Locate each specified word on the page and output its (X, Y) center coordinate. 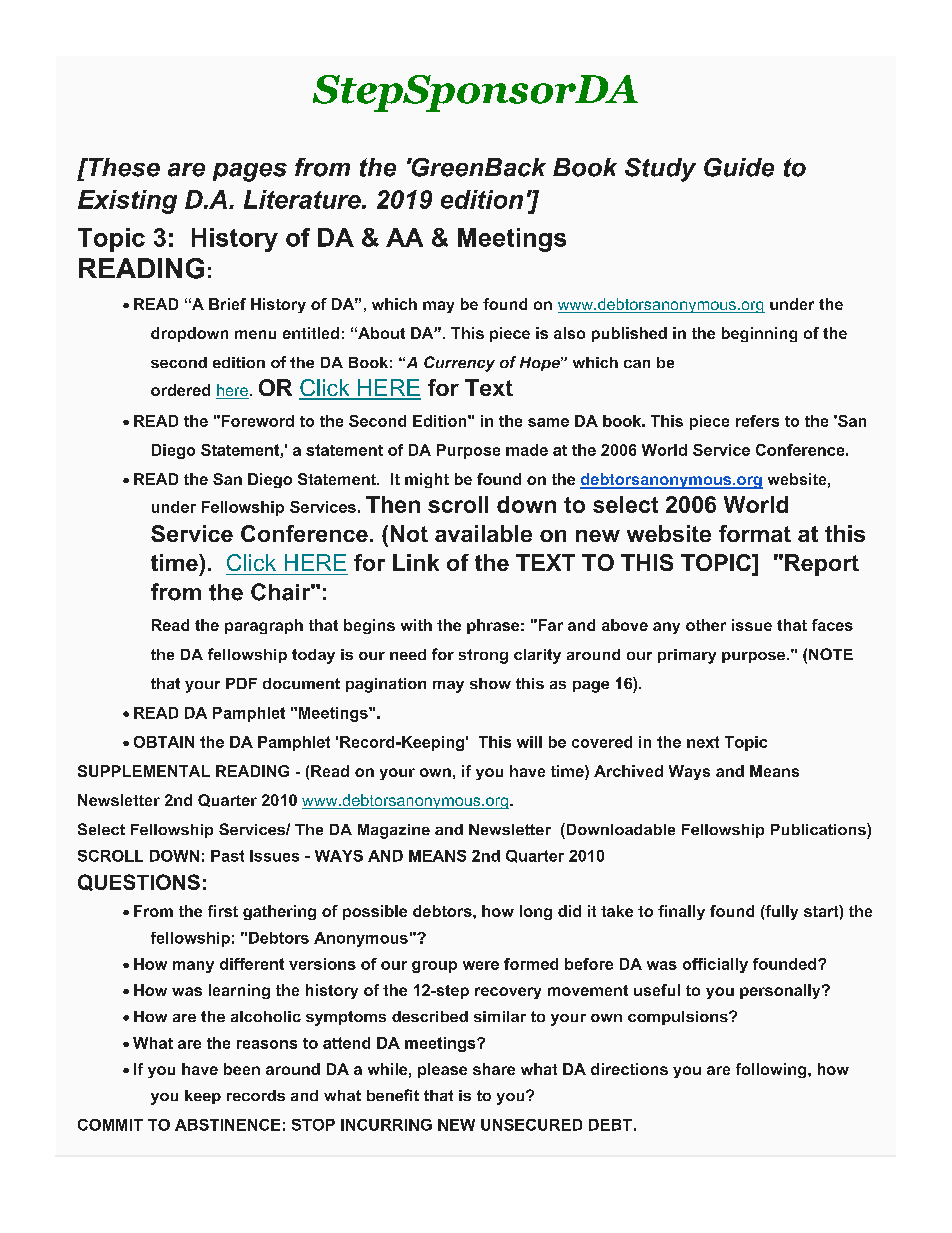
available (483, 533)
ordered (180, 390)
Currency (459, 364)
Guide (739, 167)
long (536, 912)
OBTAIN (164, 742)
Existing (127, 202)
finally (681, 912)
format (755, 533)
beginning (759, 334)
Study (660, 170)
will (529, 742)
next (703, 742)
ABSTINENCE (227, 1125)
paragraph (264, 626)
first (223, 911)
